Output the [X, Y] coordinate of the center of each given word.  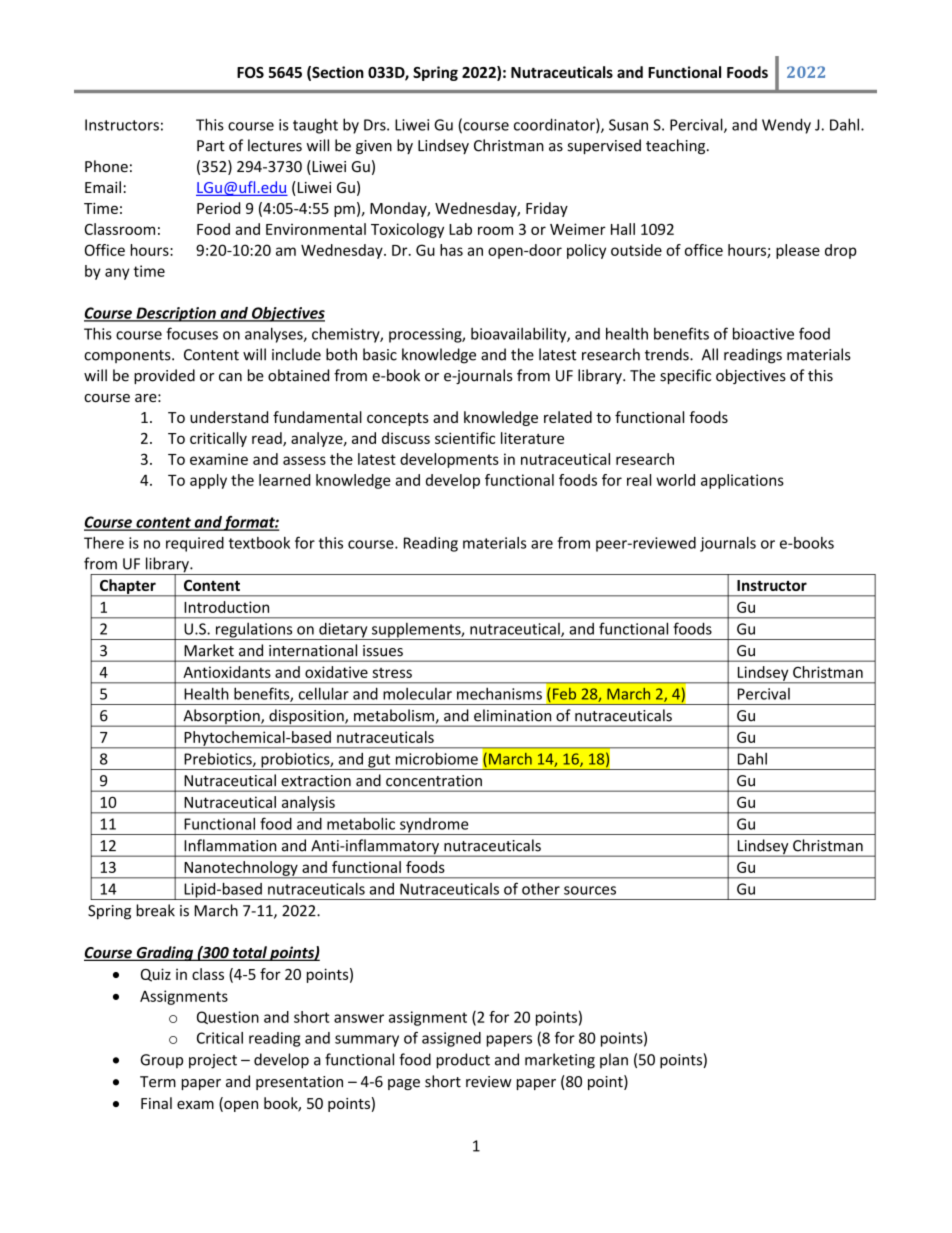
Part [211, 146]
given [374, 147]
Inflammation [230, 845]
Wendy [786, 126]
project [213, 1061]
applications [742, 481]
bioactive [763, 333]
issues [383, 651]
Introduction [226, 607]
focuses [192, 333]
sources [590, 890]
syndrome [434, 826]
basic [380, 354]
